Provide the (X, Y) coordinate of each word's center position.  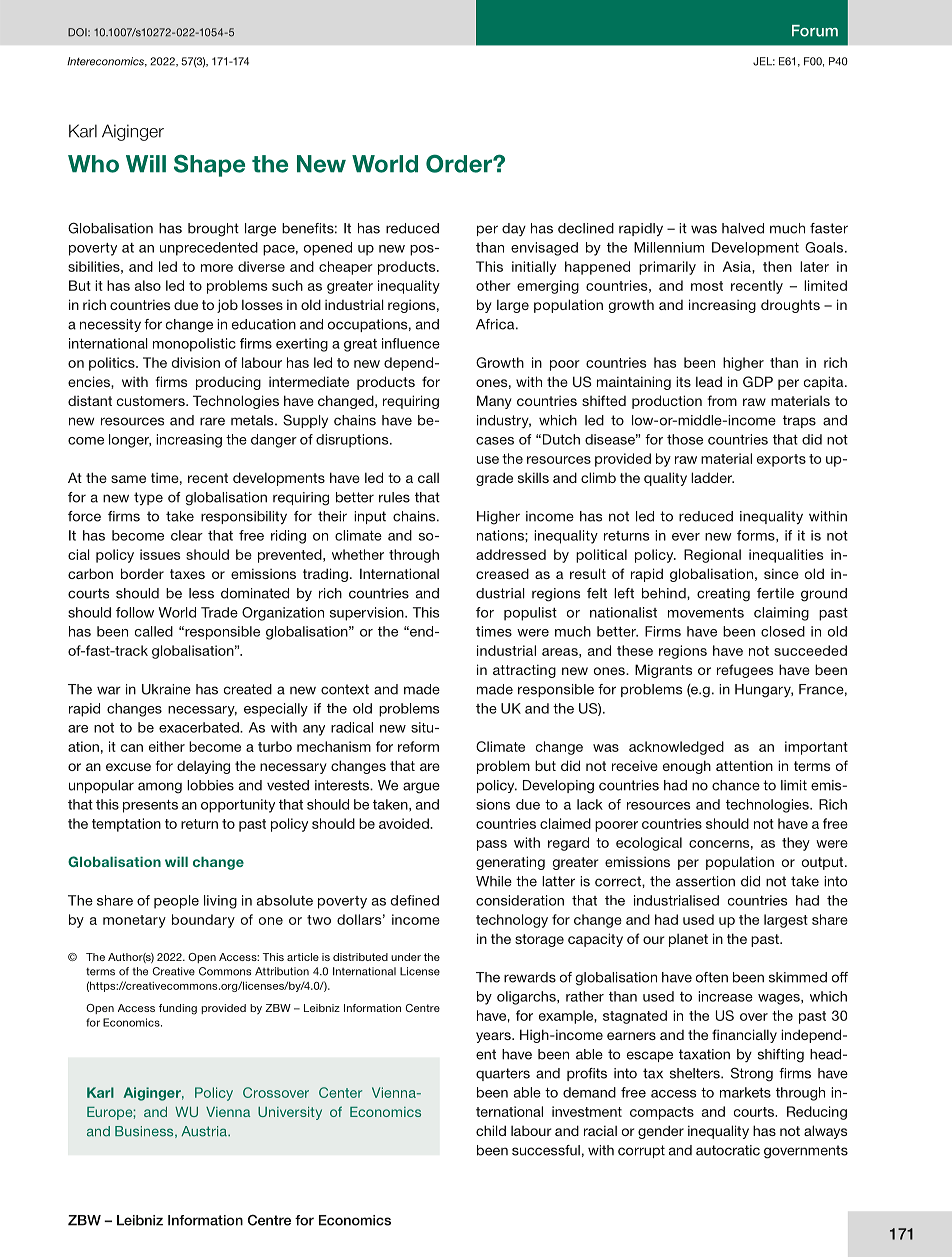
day (514, 229)
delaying (203, 767)
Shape (209, 165)
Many (494, 402)
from (722, 400)
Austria (205, 1131)
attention (744, 766)
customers (152, 401)
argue (421, 788)
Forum (815, 31)
